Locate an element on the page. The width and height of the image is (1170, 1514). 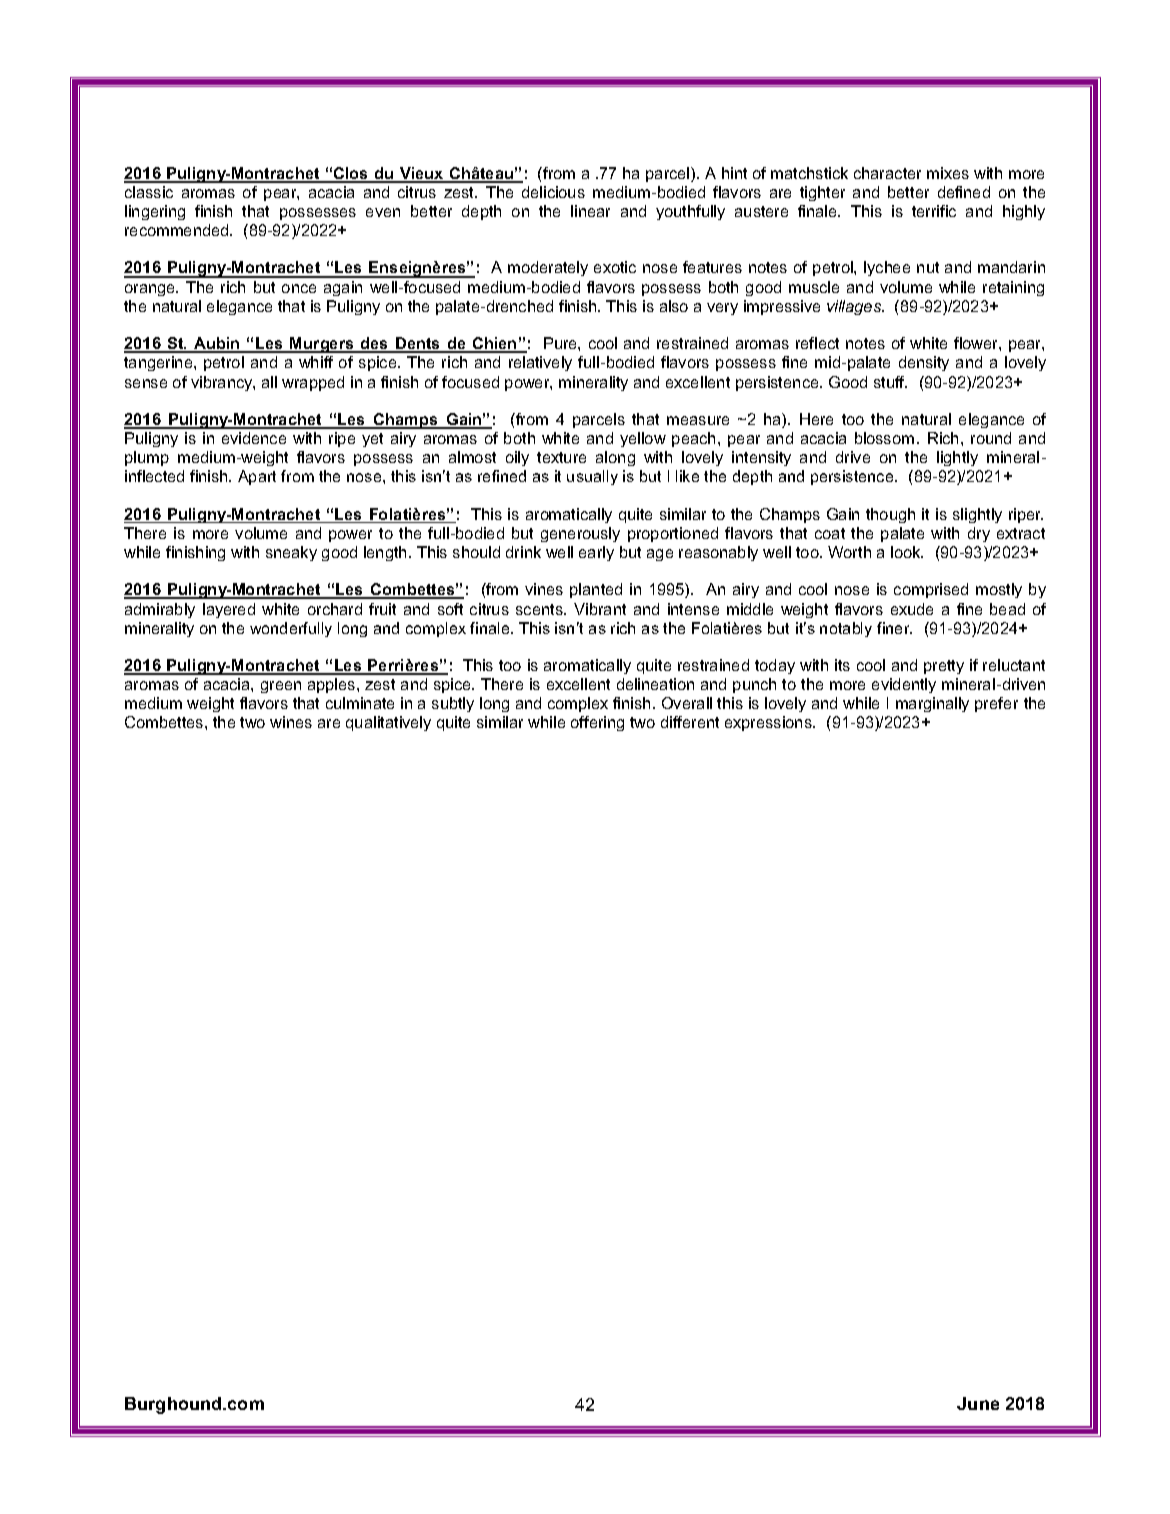
linear is located at coordinates (590, 211).
